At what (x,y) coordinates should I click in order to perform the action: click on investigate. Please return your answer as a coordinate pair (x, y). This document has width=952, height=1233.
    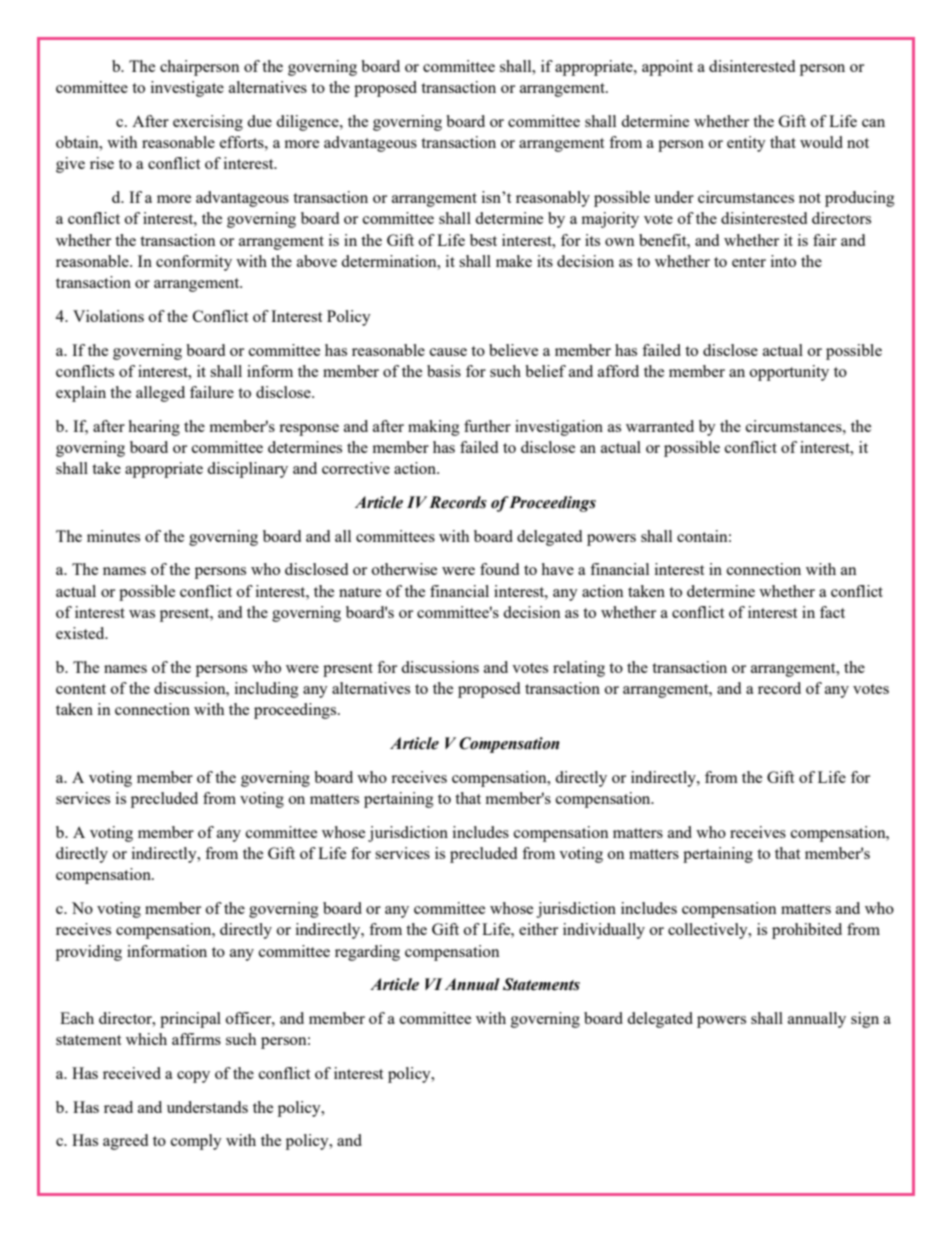
    Looking at the image, I should click on (187, 89).
